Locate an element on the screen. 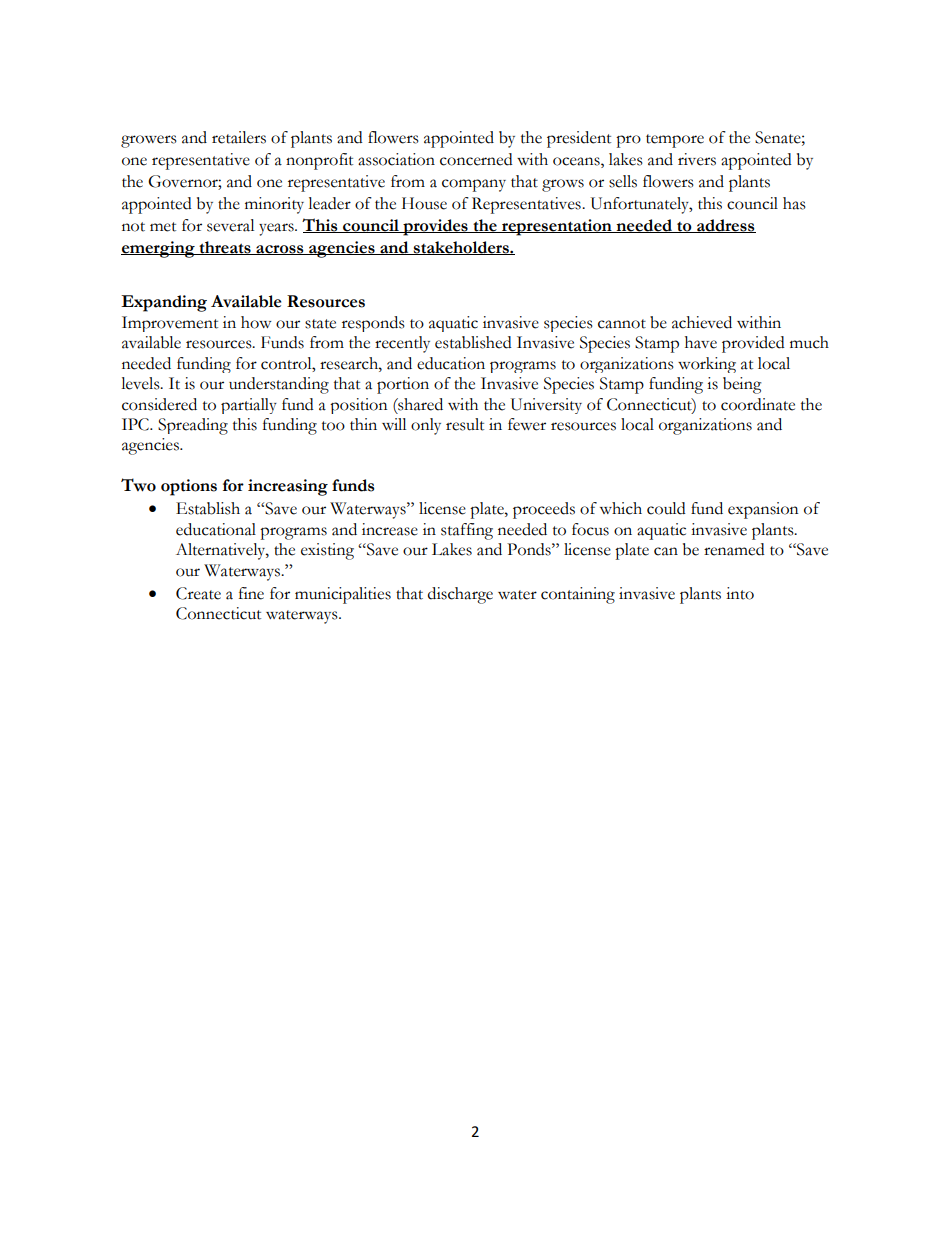  retailers is located at coordinates (239, 137).
